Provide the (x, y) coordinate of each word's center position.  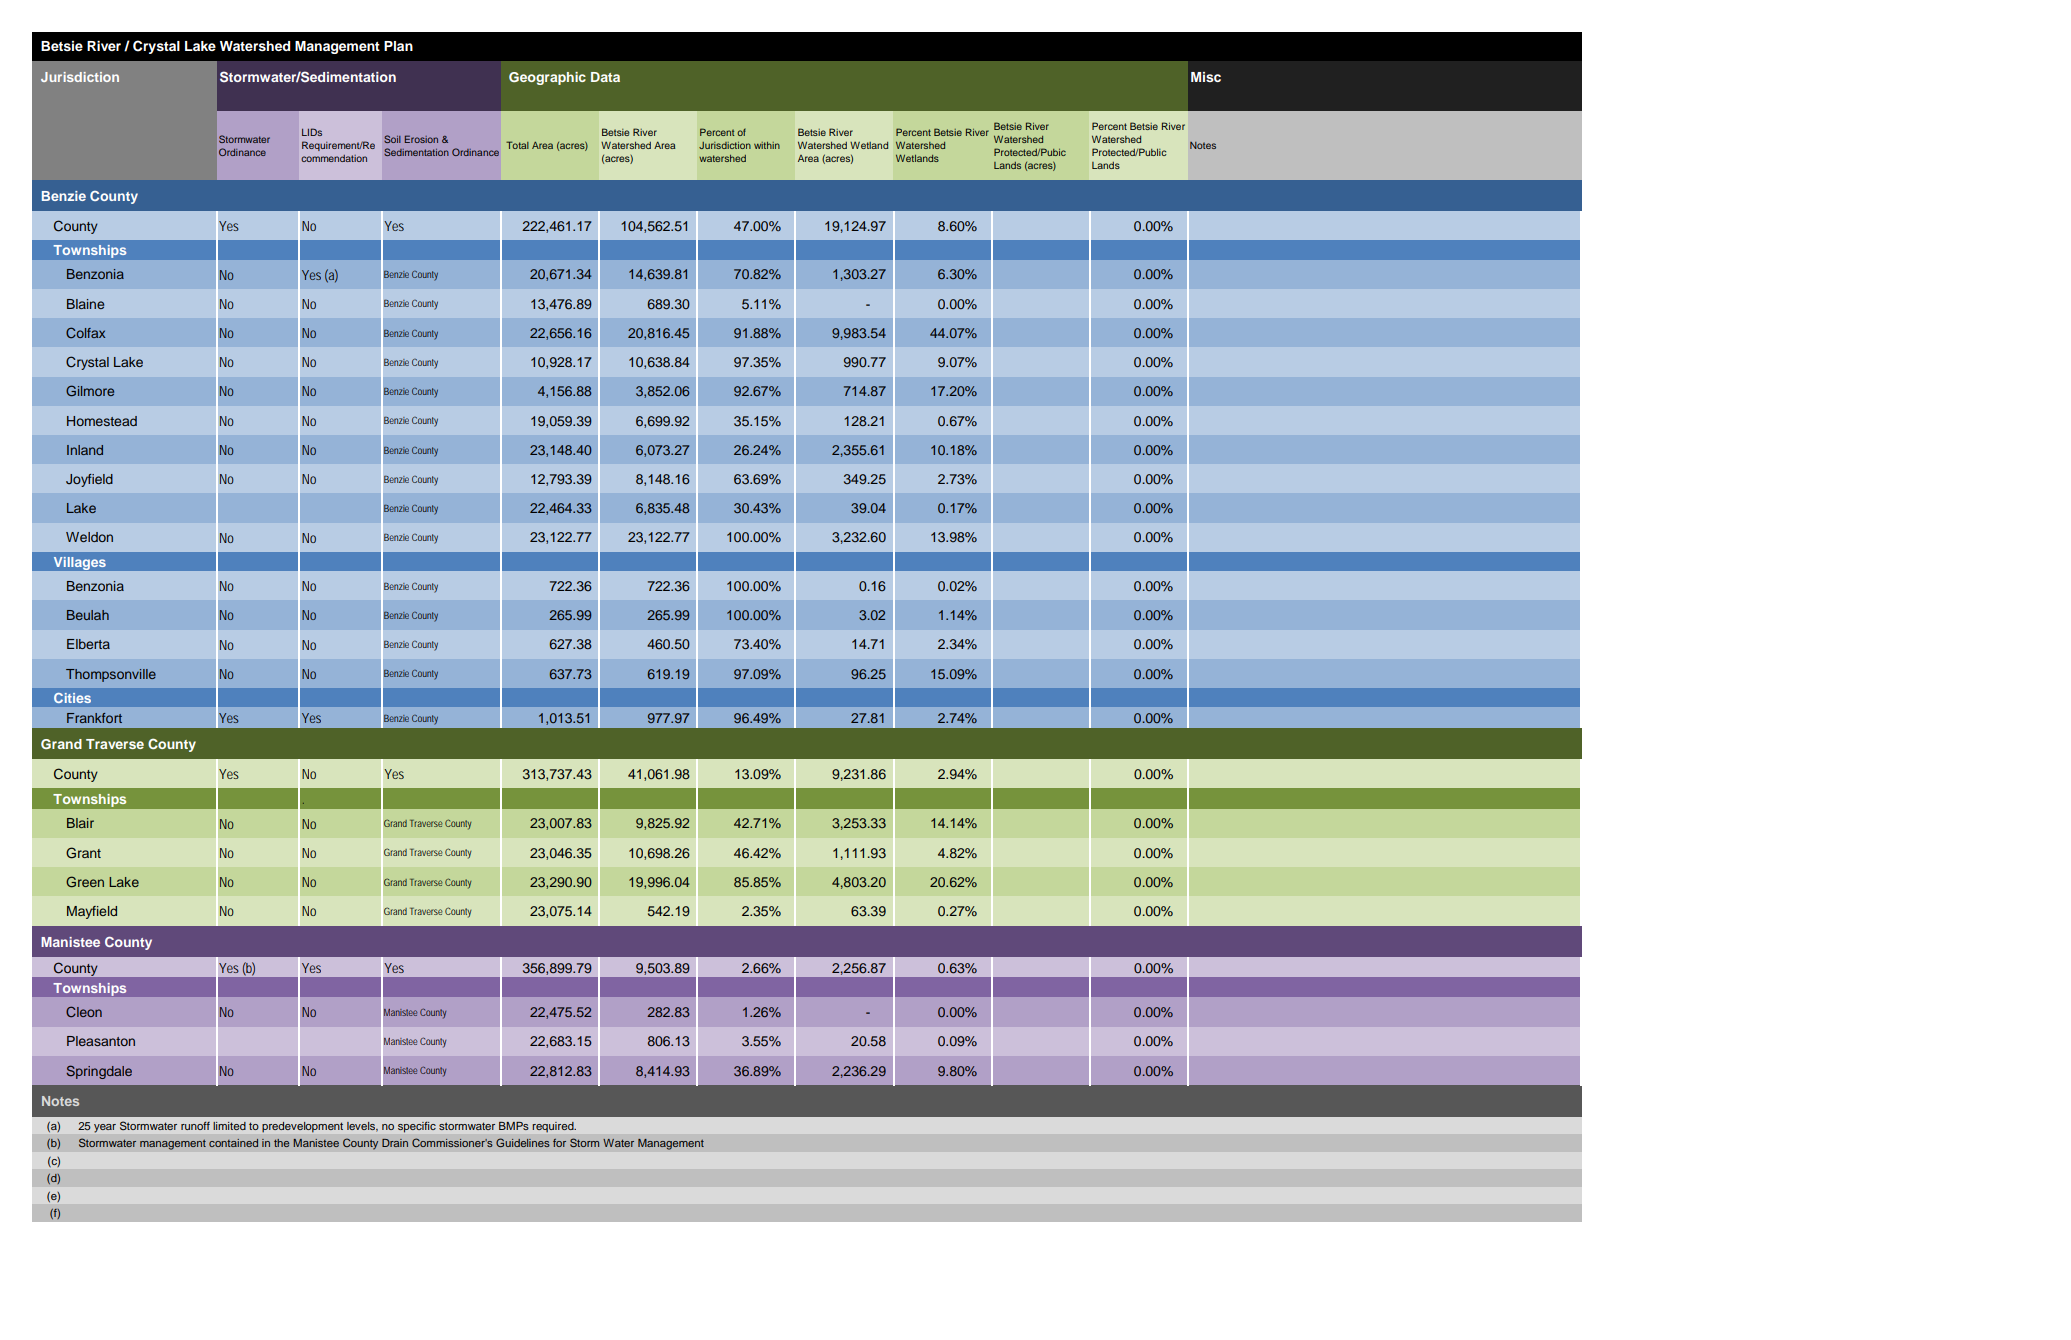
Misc (1206, 77)
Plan (398, 46)
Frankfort (94, 718)
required (554, 1127)
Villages (79, 563)
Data (605, 77)
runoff (195, 1125)
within (767, 145)
